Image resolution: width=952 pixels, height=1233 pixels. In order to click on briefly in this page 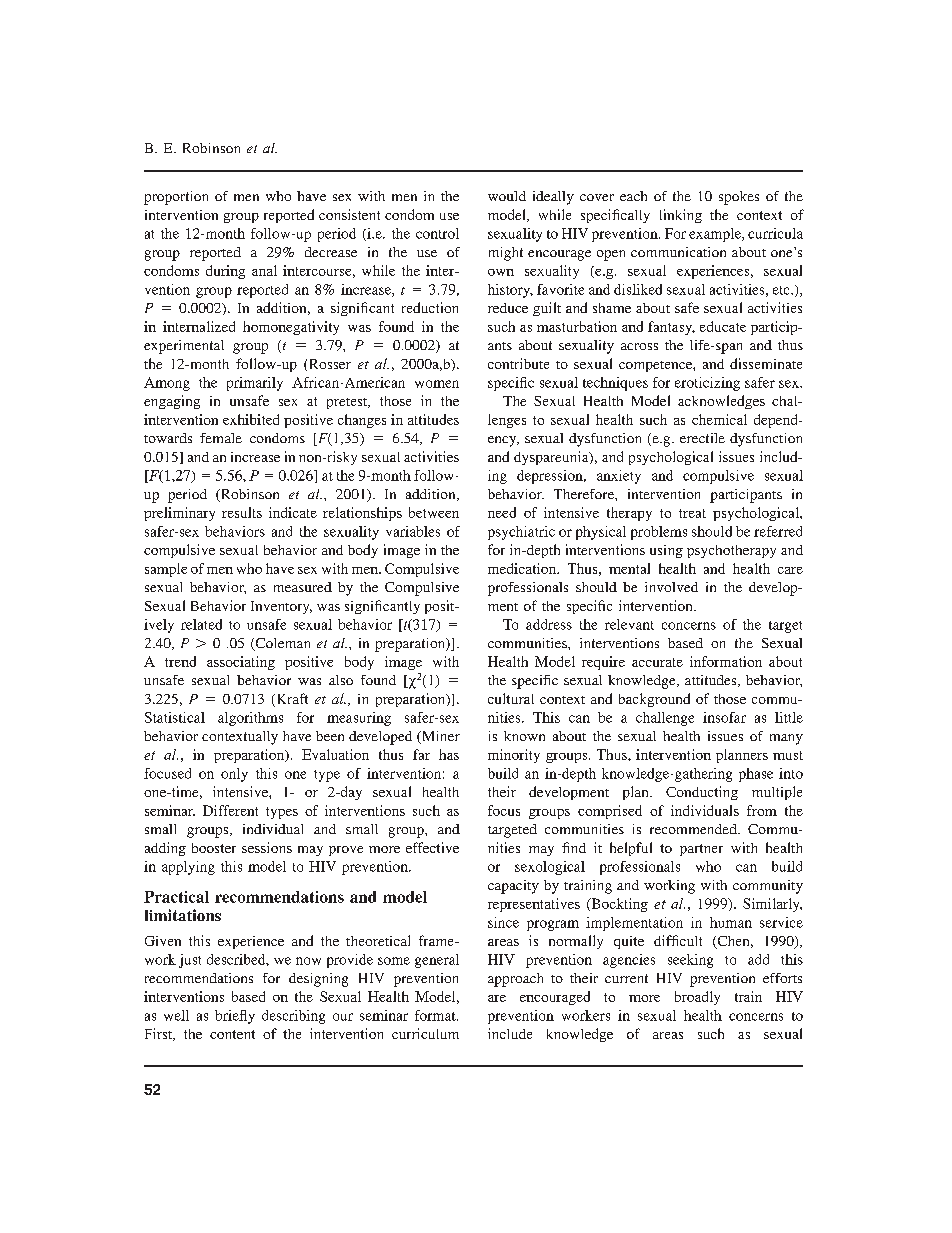, I will do `click(235, 1017)`.
